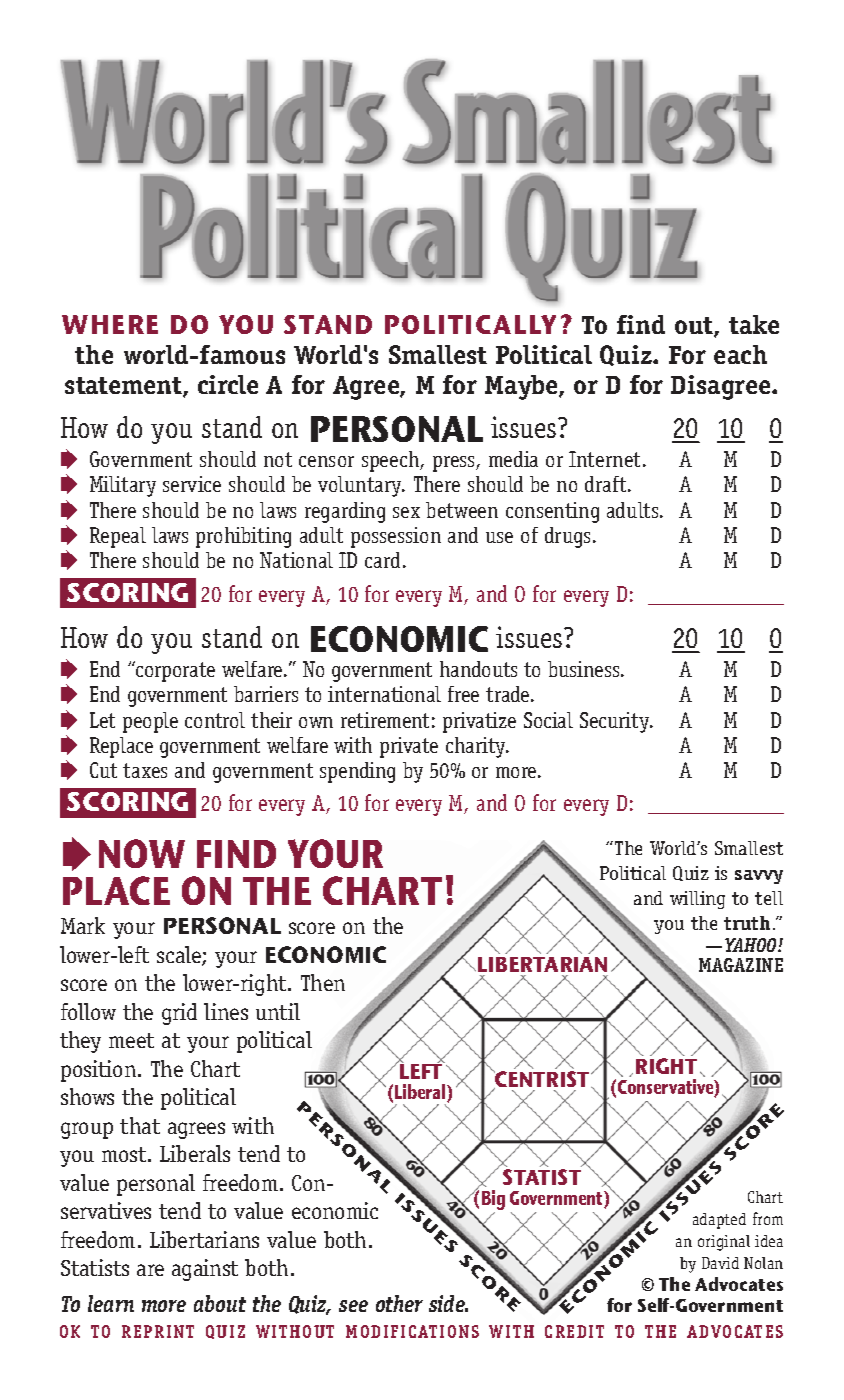  Describe the element at coordinates (323, 982) in the screenshot. I see `Then` at that location.
